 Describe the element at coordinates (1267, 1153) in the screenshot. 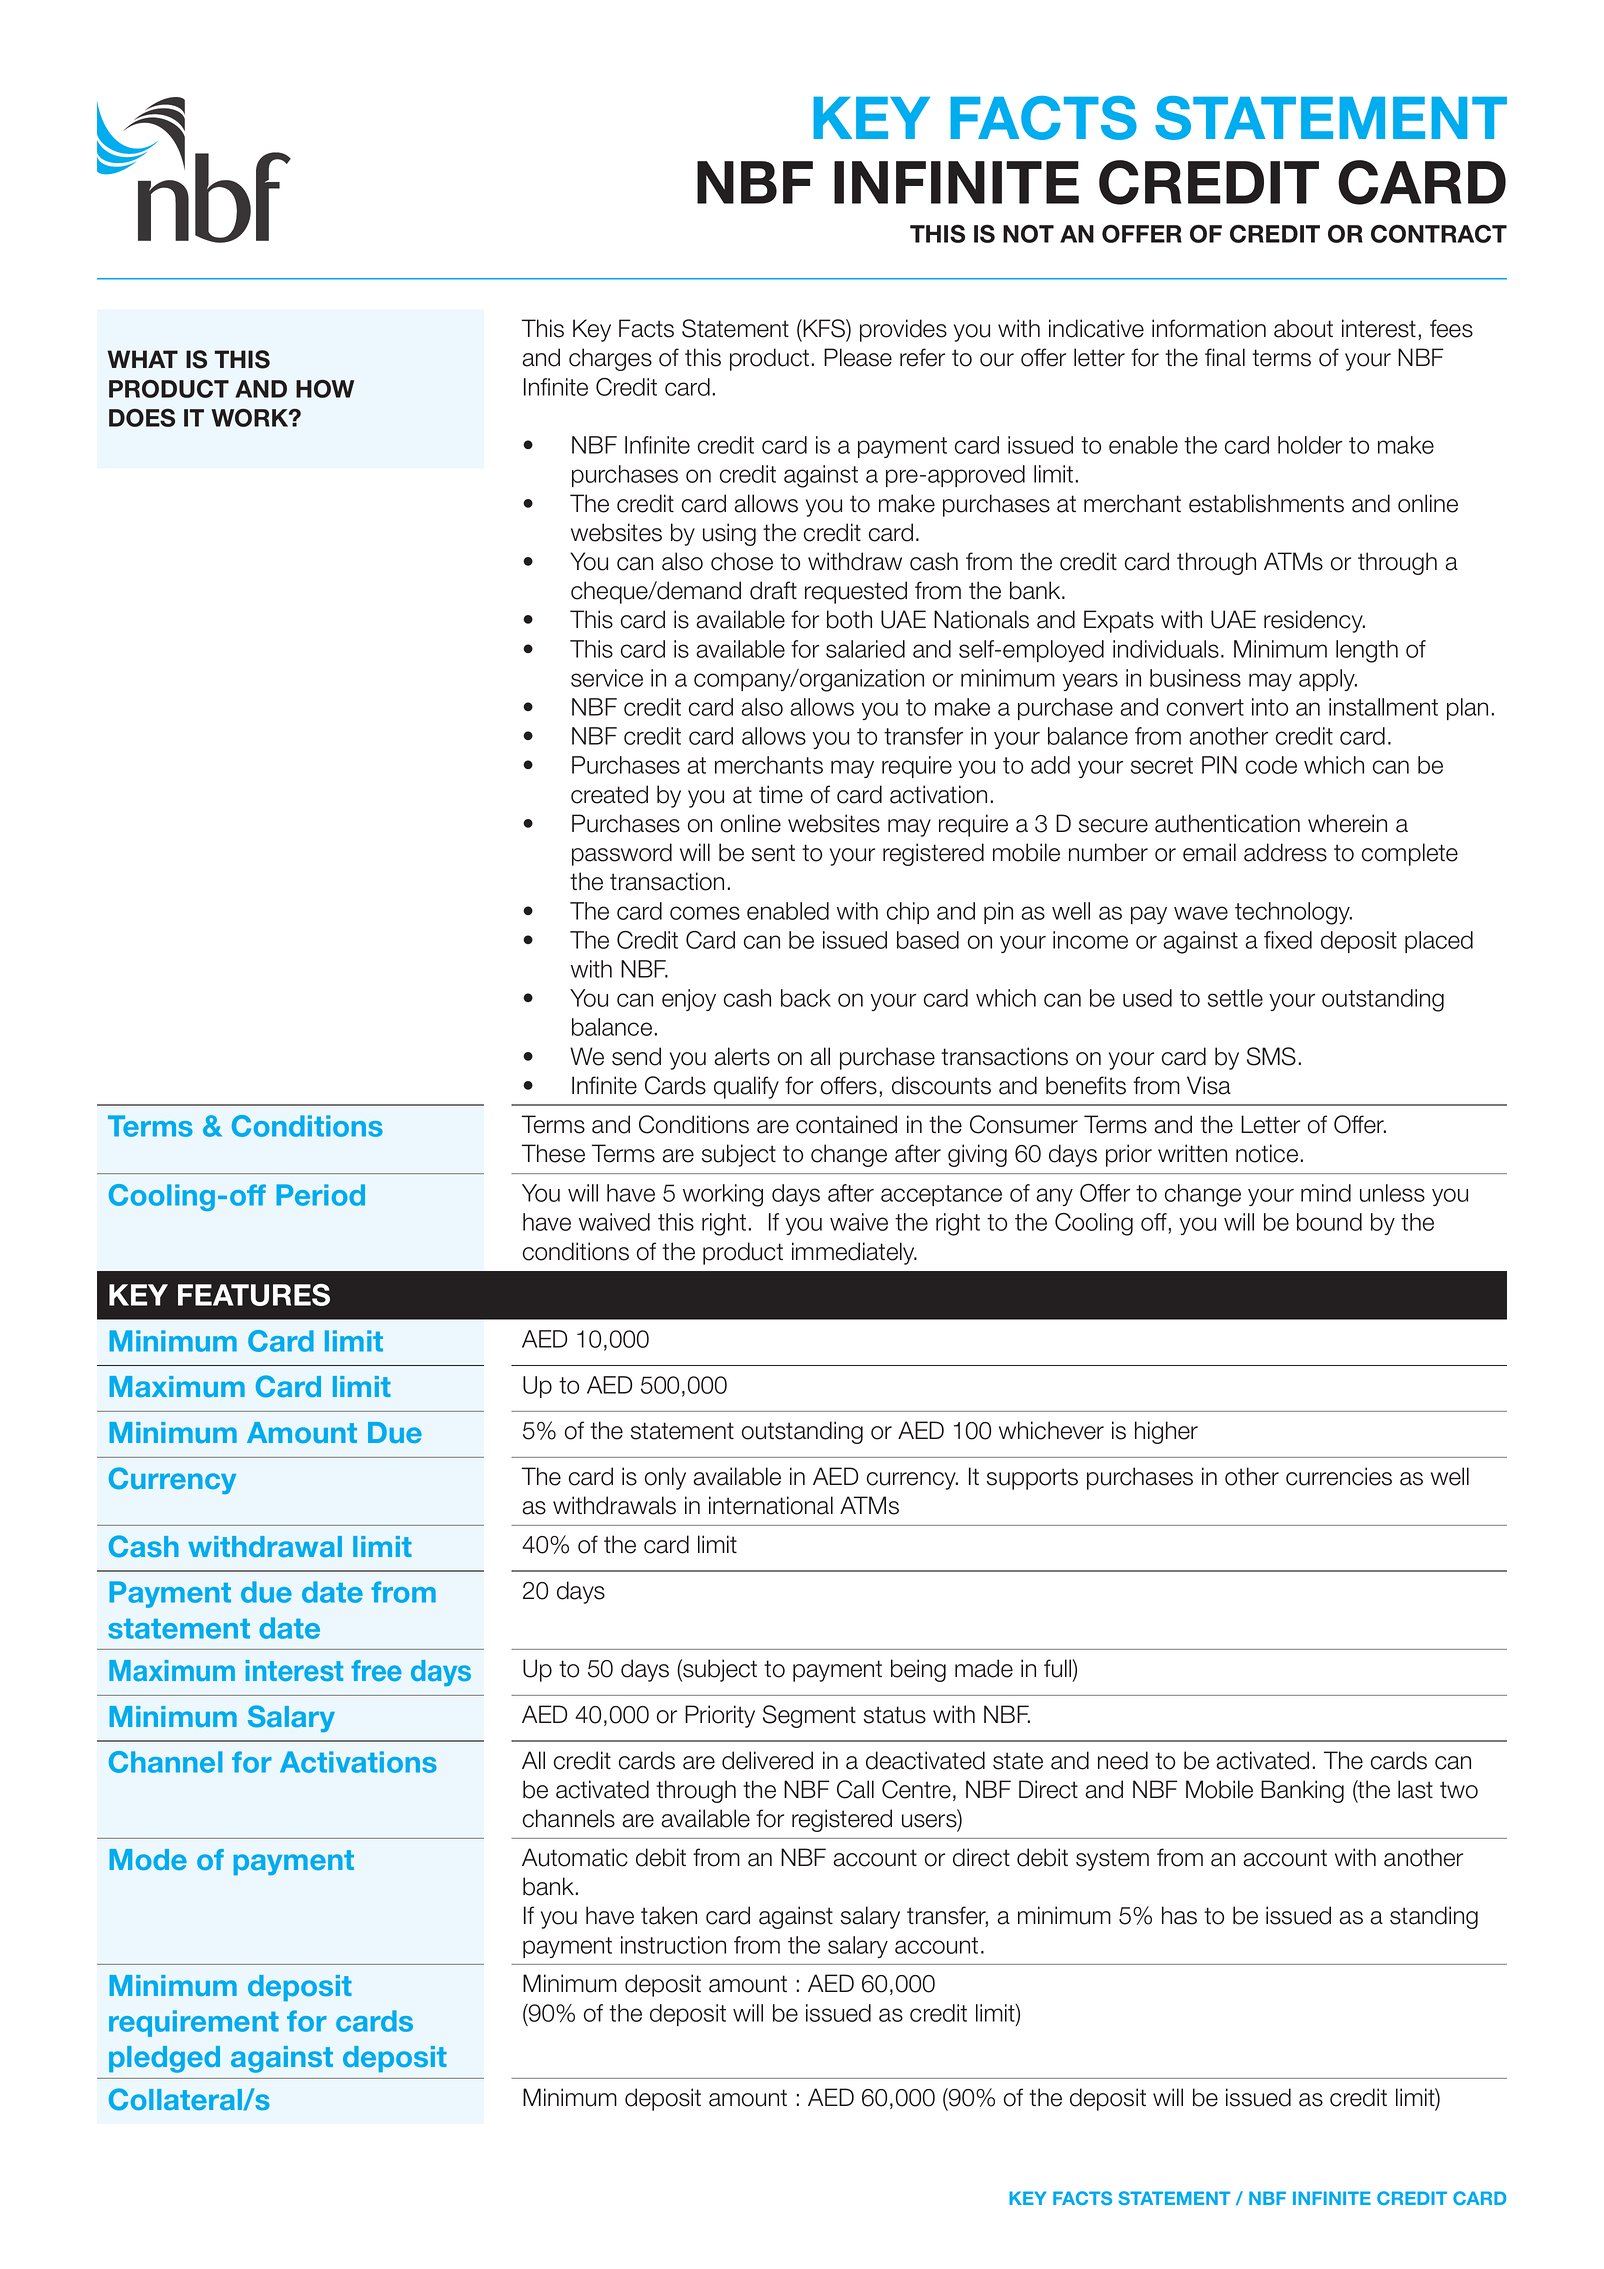

I see `notice` at that location.
